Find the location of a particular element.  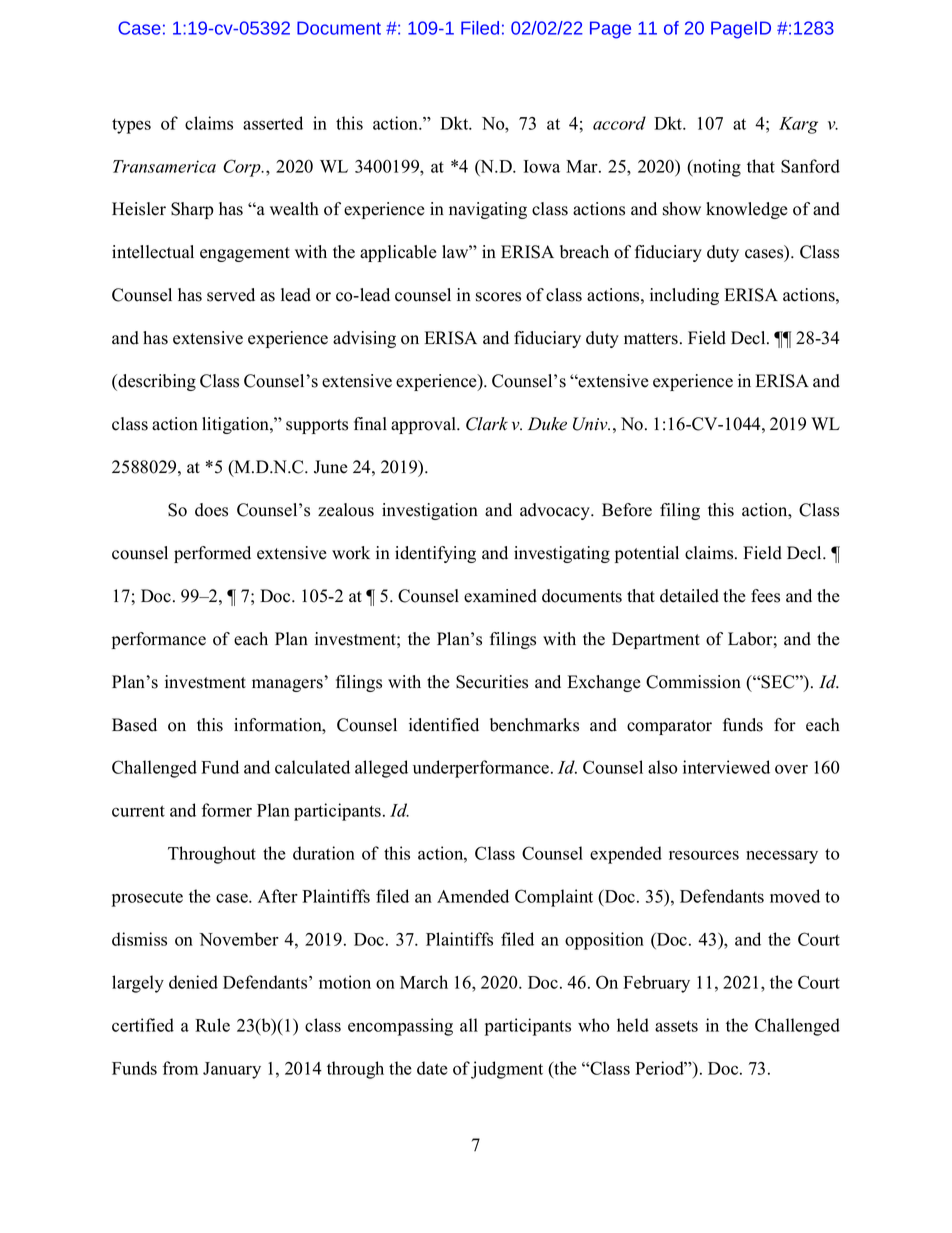

identified is located at coordinates (444, 725).
